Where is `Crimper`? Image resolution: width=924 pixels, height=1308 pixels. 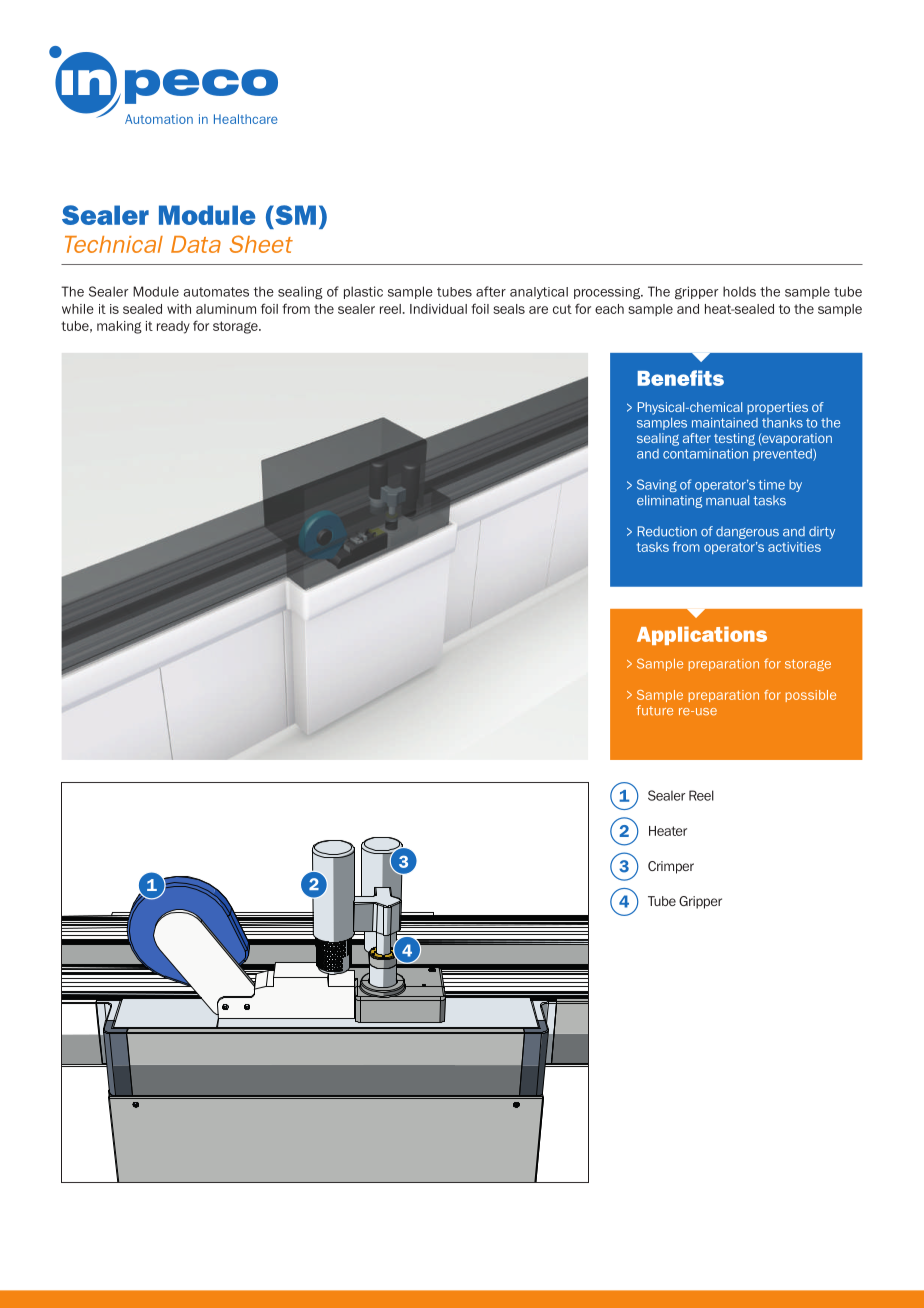
Crimper is located at coordinates (671, 867).
